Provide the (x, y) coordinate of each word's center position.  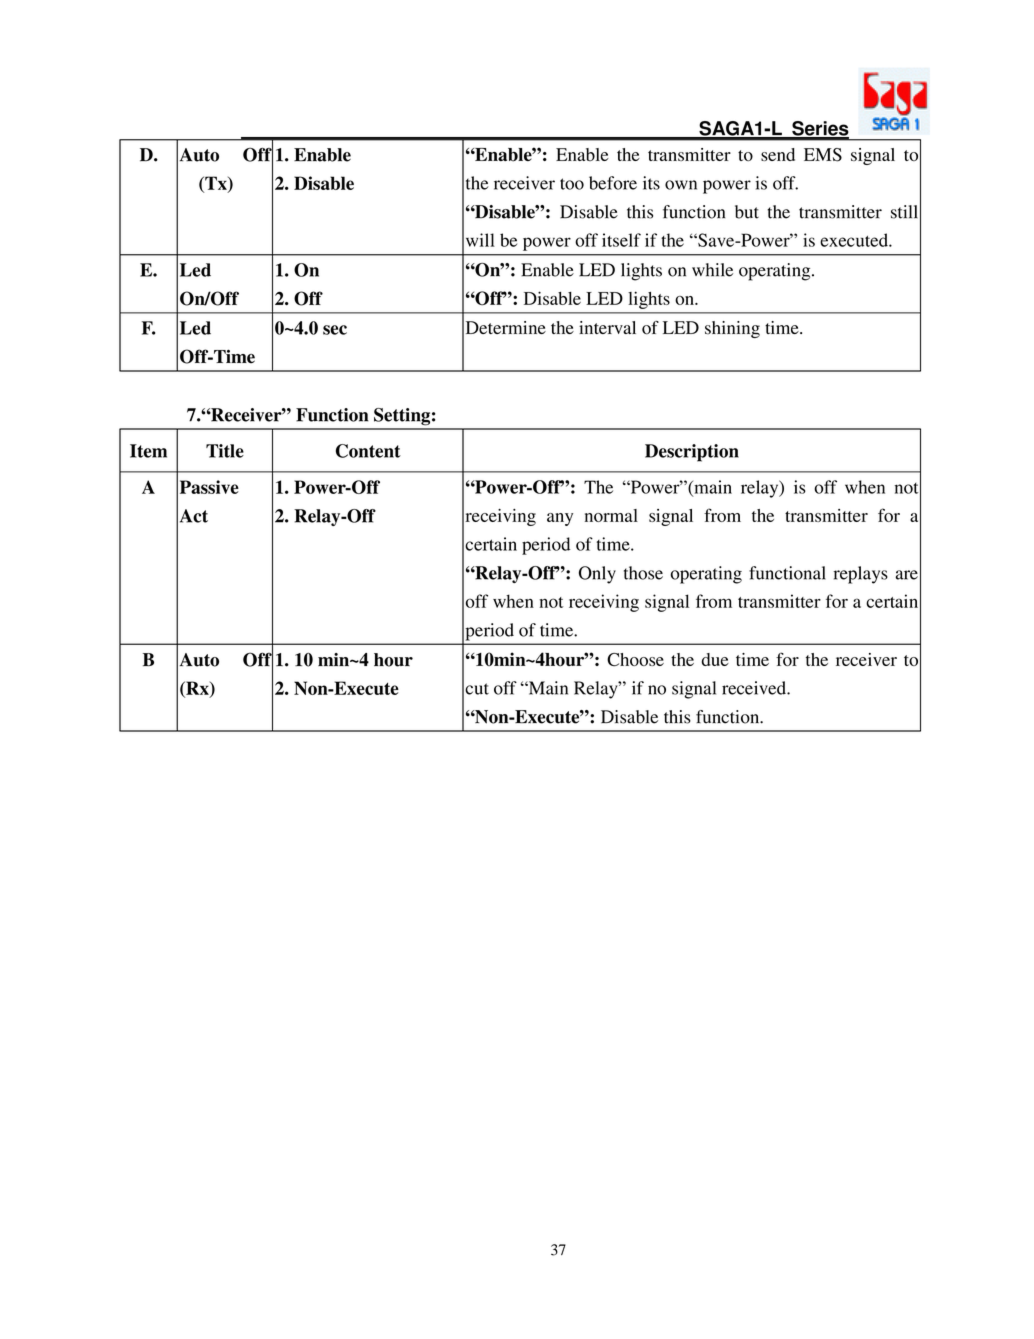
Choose (635, 660)
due (715, 659)
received (755, 688)
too (572, 184)
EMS (823, 155)
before (613, 183)
